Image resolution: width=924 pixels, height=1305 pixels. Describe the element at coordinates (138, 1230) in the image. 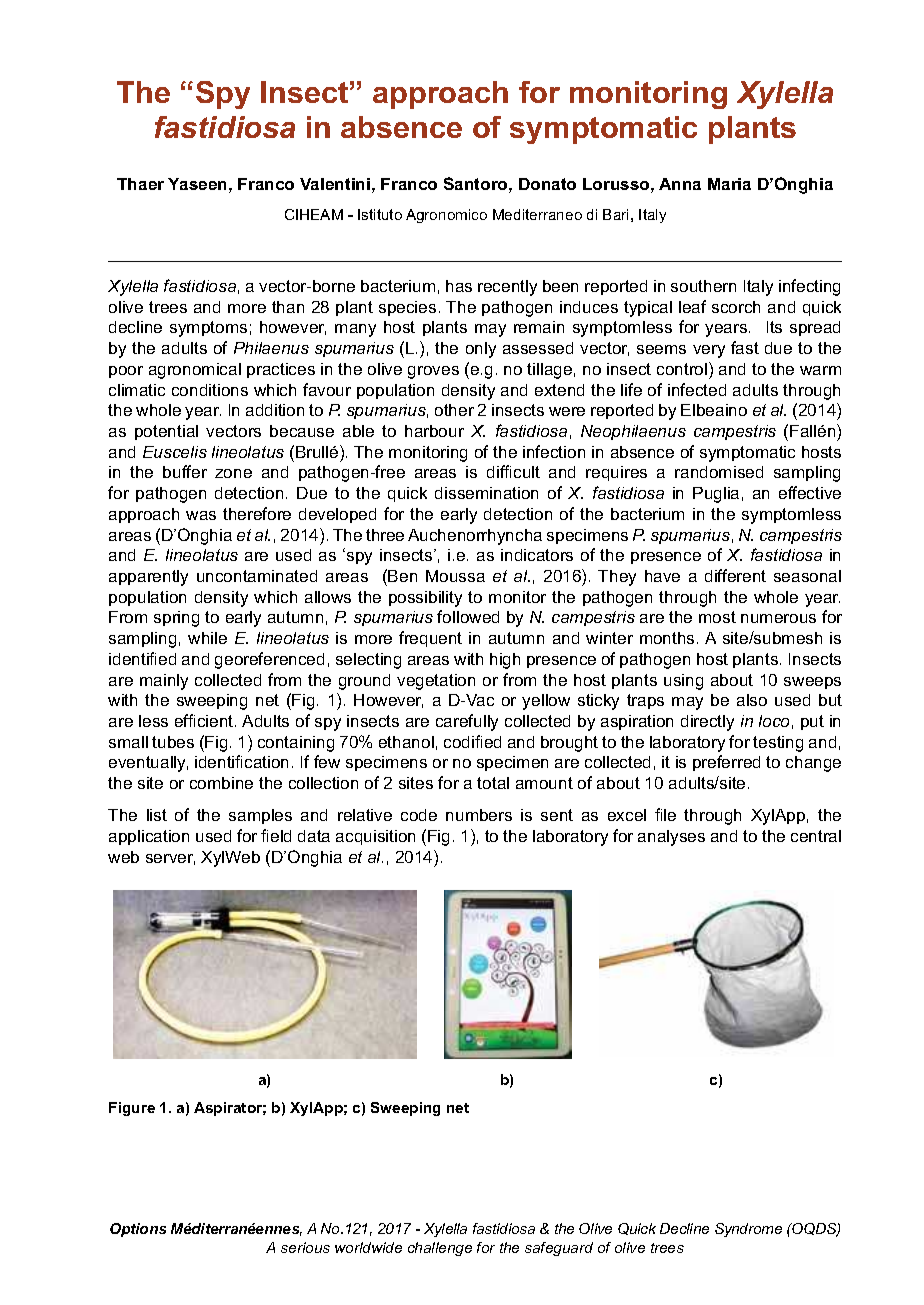

I see `Options` at that location.
